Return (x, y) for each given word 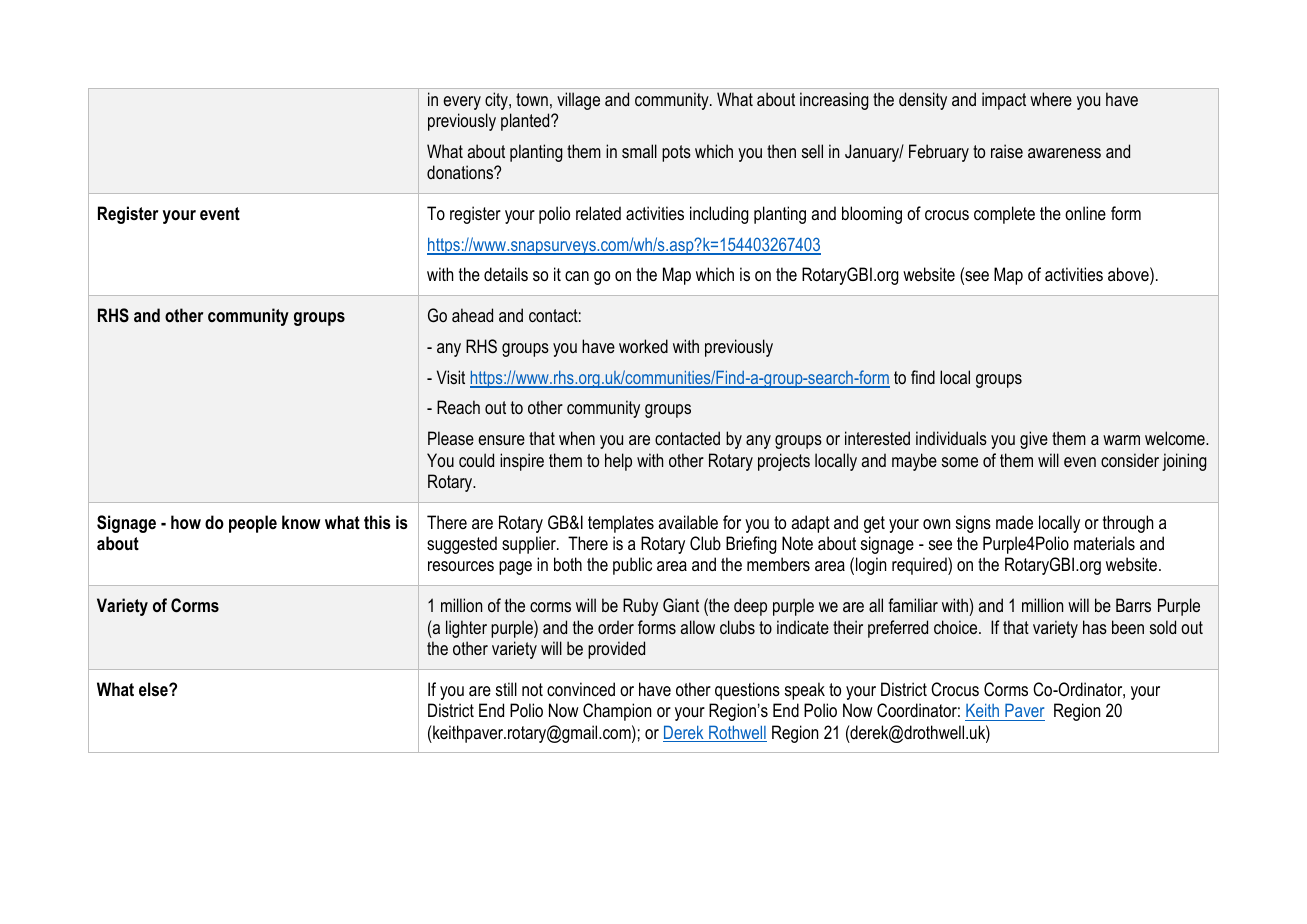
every (462, 103)
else (154, 689)
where (1051, 99)
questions (747, 691)
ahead (472, 315)
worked (643, 346)
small (639, 151)
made (1014, 522)
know (301, 522)
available (688, 522)
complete (1004, 215)
